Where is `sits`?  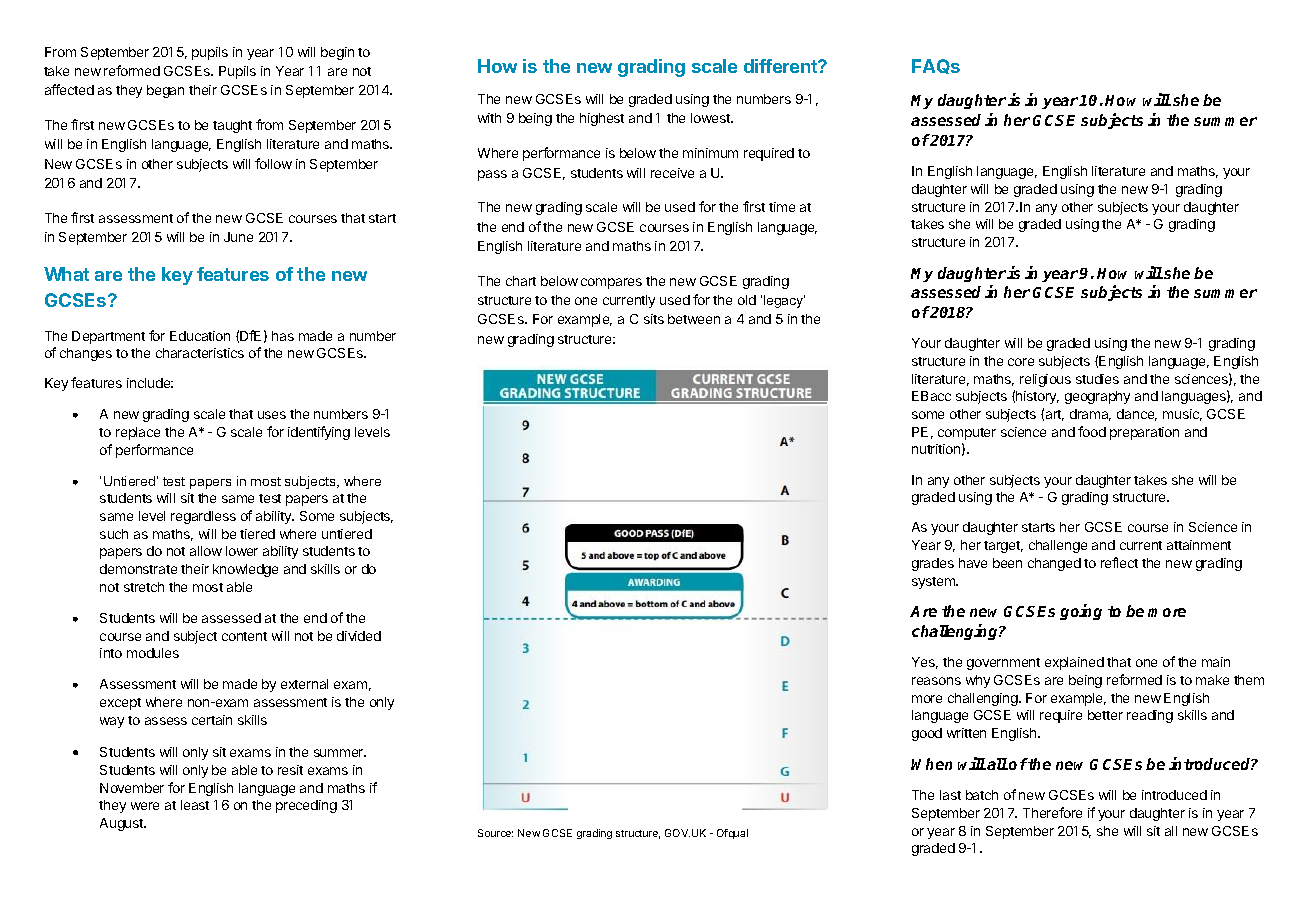
sits is located at coordinates (654, 319).
